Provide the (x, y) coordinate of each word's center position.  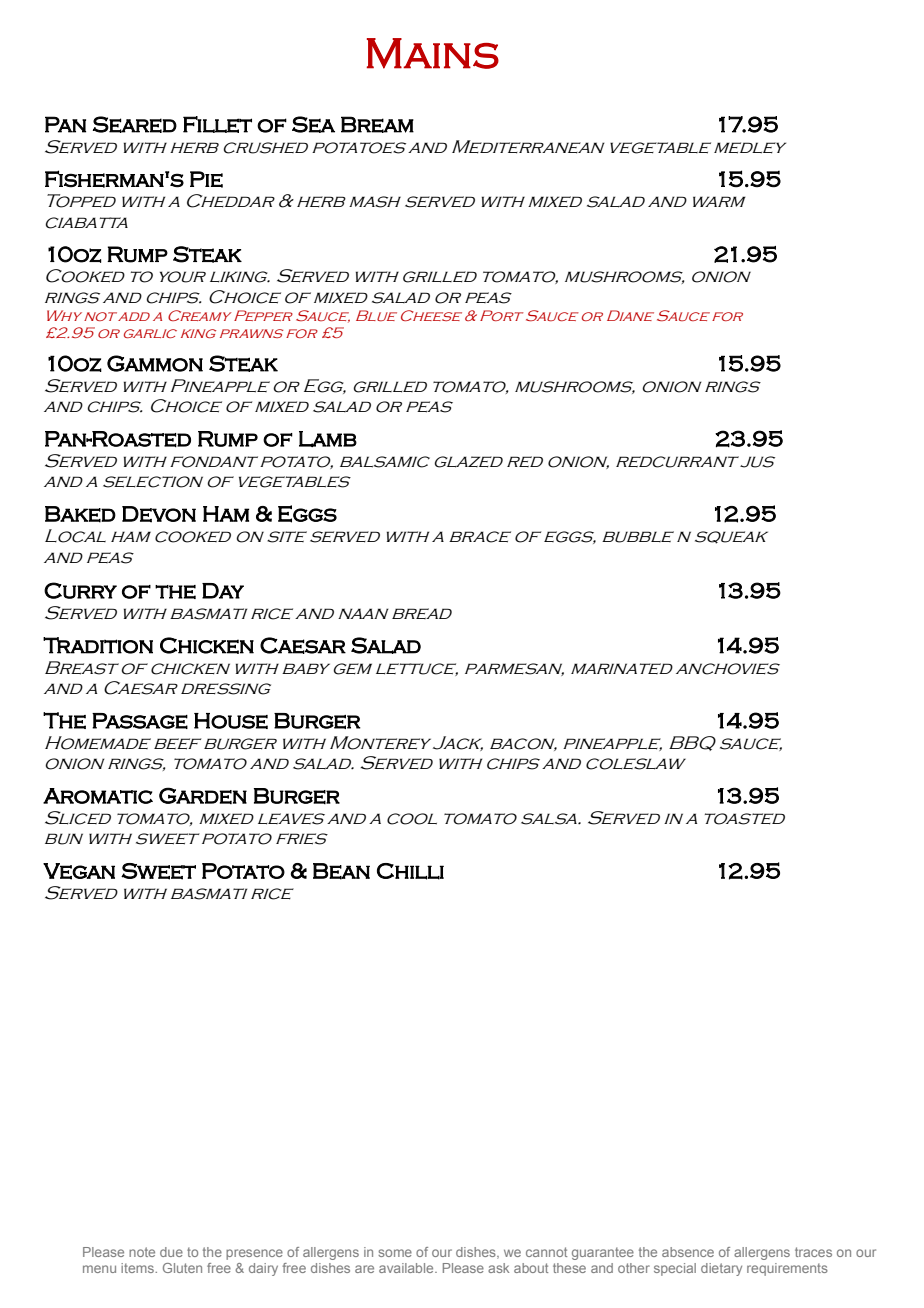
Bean (341, 871)
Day (223, 591)
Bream (377, 124)
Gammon (155, 363)
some (395, 1253)
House (231, 721)
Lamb (328, 439)
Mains (433, 53)
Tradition (98, 645)
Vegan (79, 871)
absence (688, 1252)
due (171, 1252)
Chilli (410, 871)
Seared (135, 124)
